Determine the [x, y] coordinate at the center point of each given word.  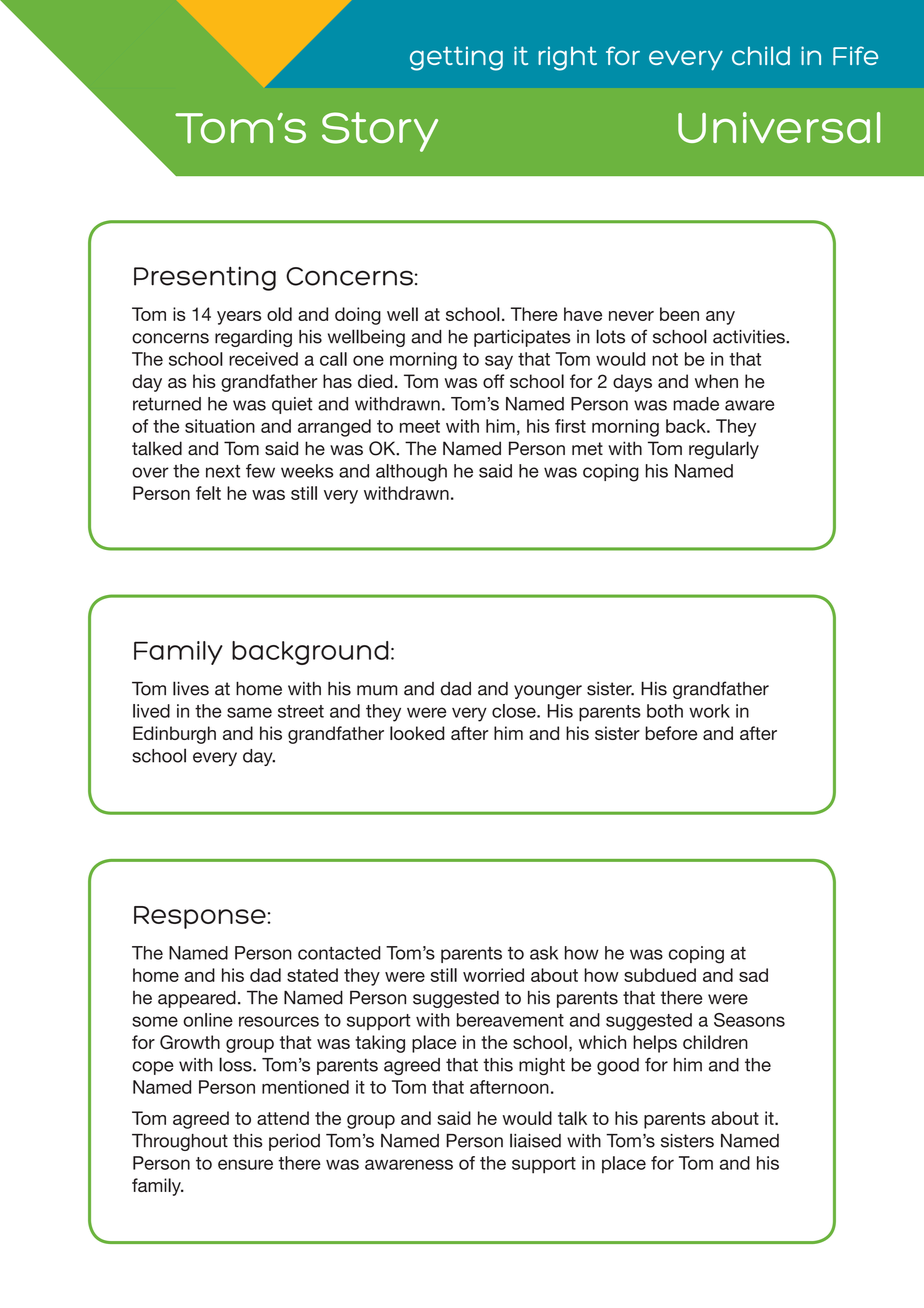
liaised [535, 1140]
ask [544, 953]
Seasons [749, 1020]
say [499, 362]
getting [456, 58]
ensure [245, 1164]
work [709, 711]
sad [753, 975]
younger [548, 692]
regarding [253, 338]
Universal [779, 128]
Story [380, 132]
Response [200, 917]
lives [191, 688]
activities [750, 337]
